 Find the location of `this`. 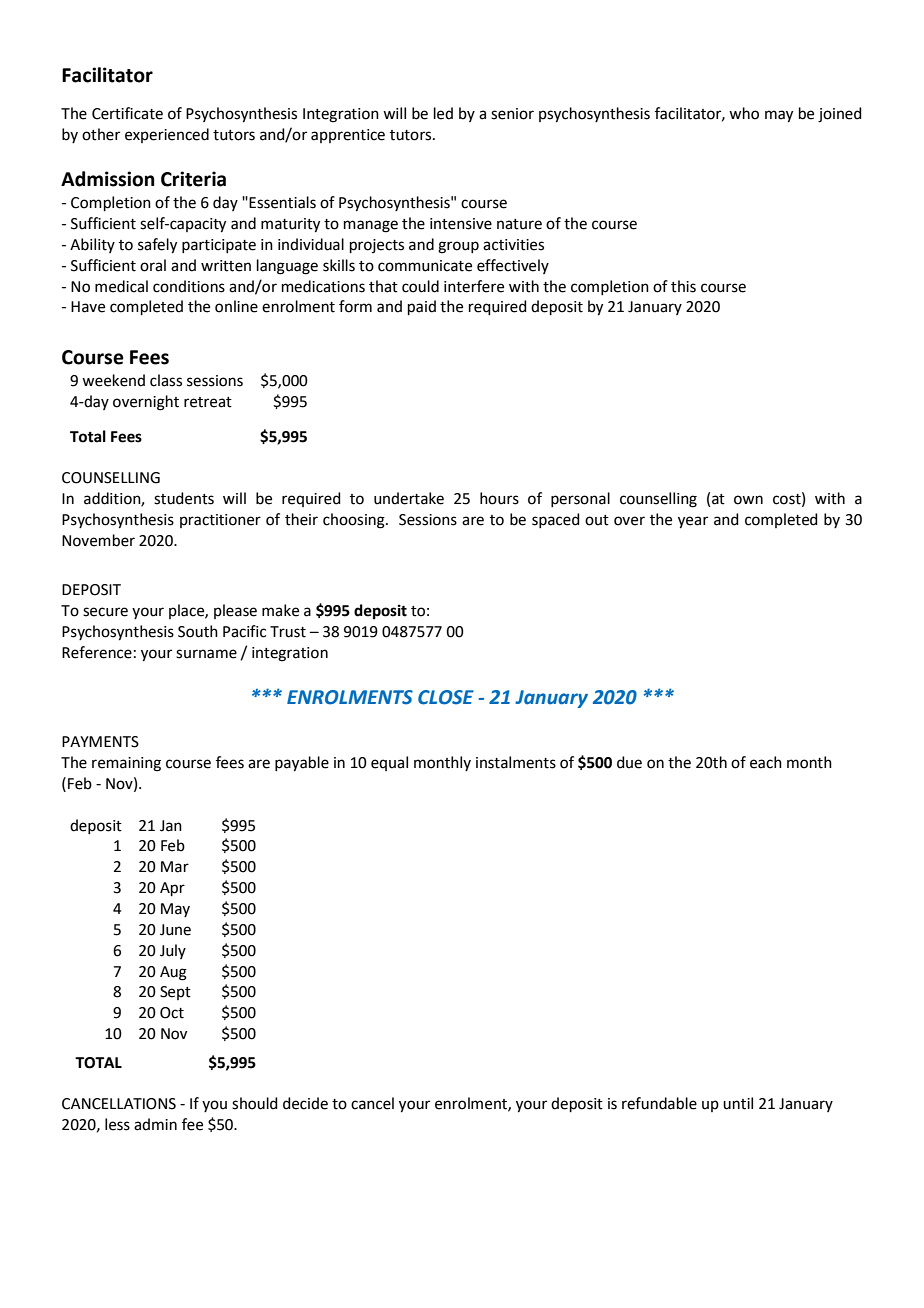

this is located at coordinates (683, 286).
